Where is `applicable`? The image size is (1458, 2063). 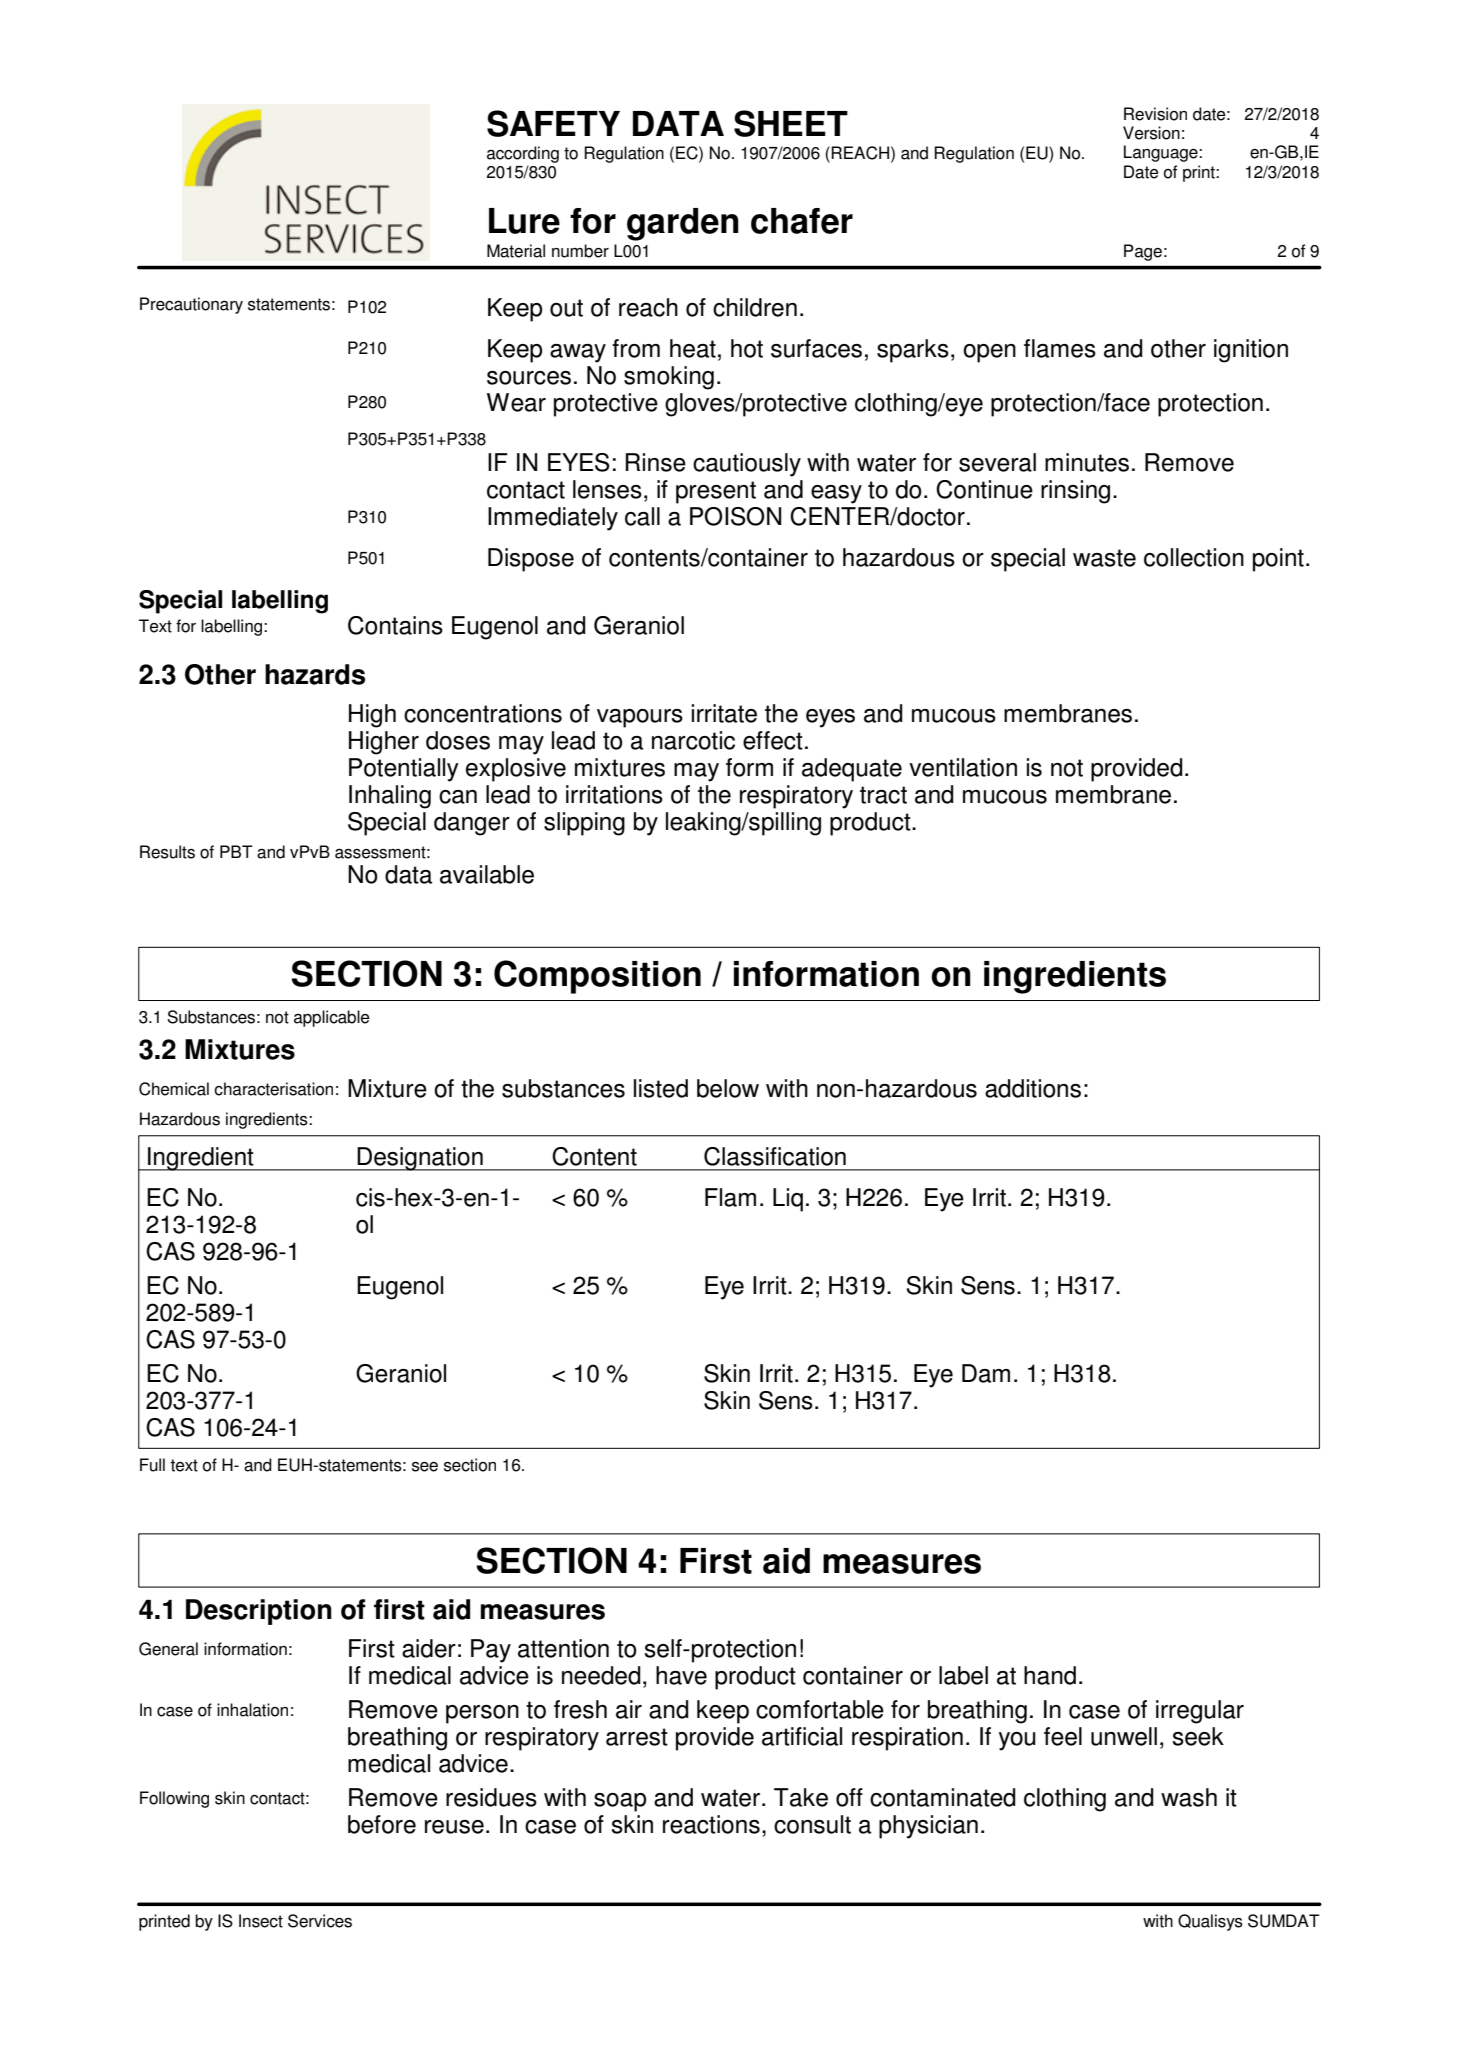
applicable is located at coordinates (331, 1018).
